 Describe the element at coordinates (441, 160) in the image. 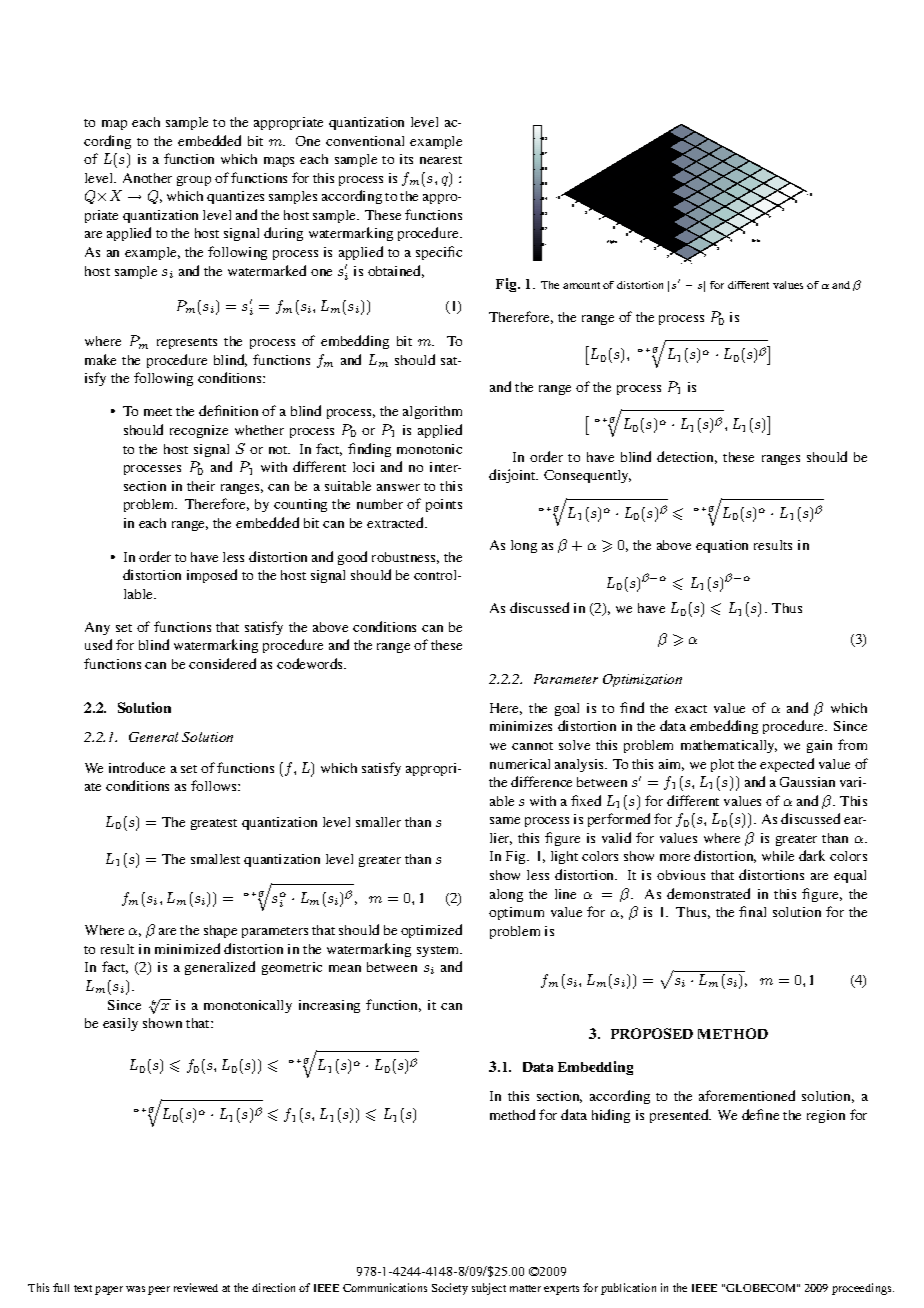

I see `nearest` at that location.
